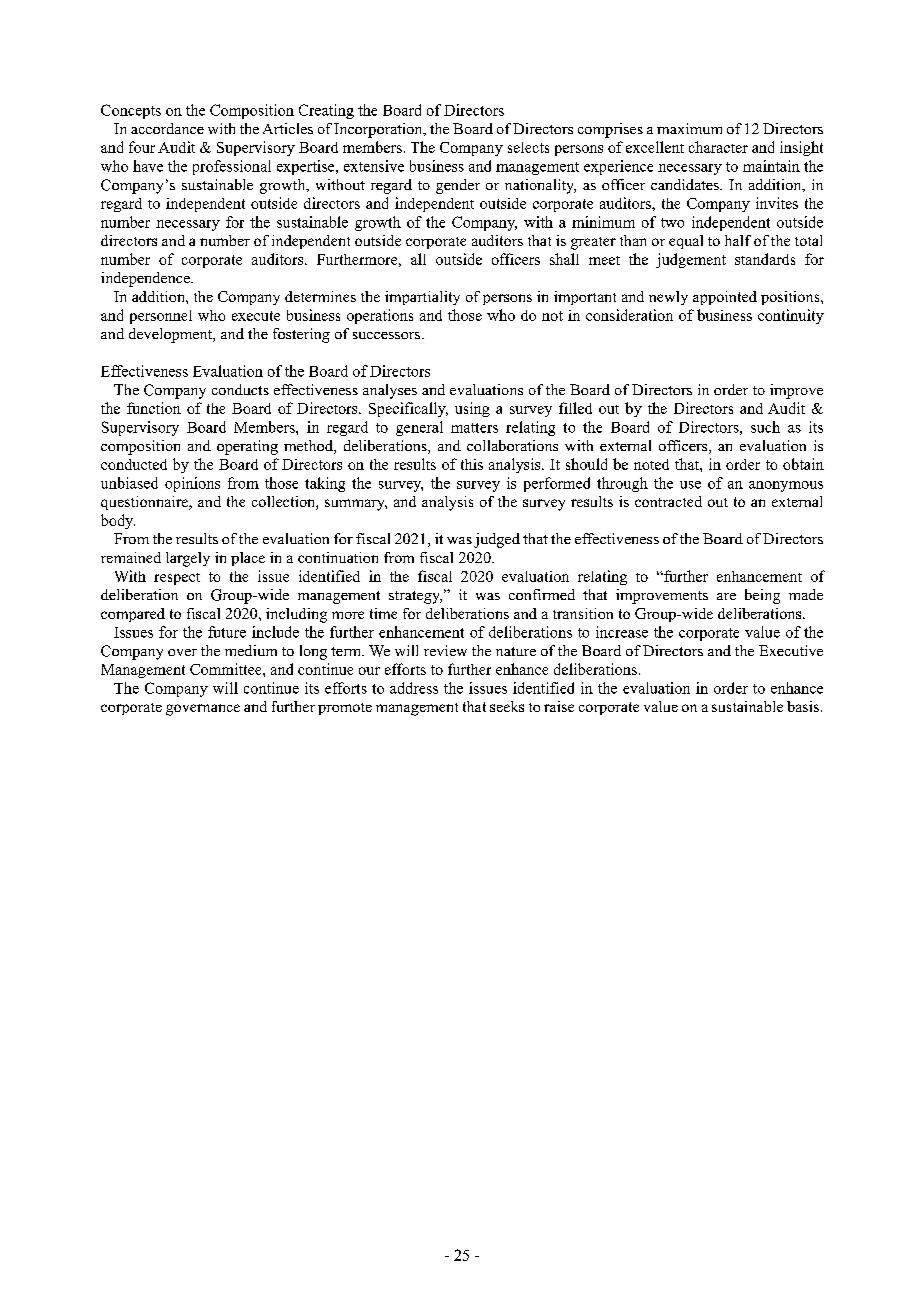  Describe the element at coordinates (414, 688) in the document. I see `address` at that location.
